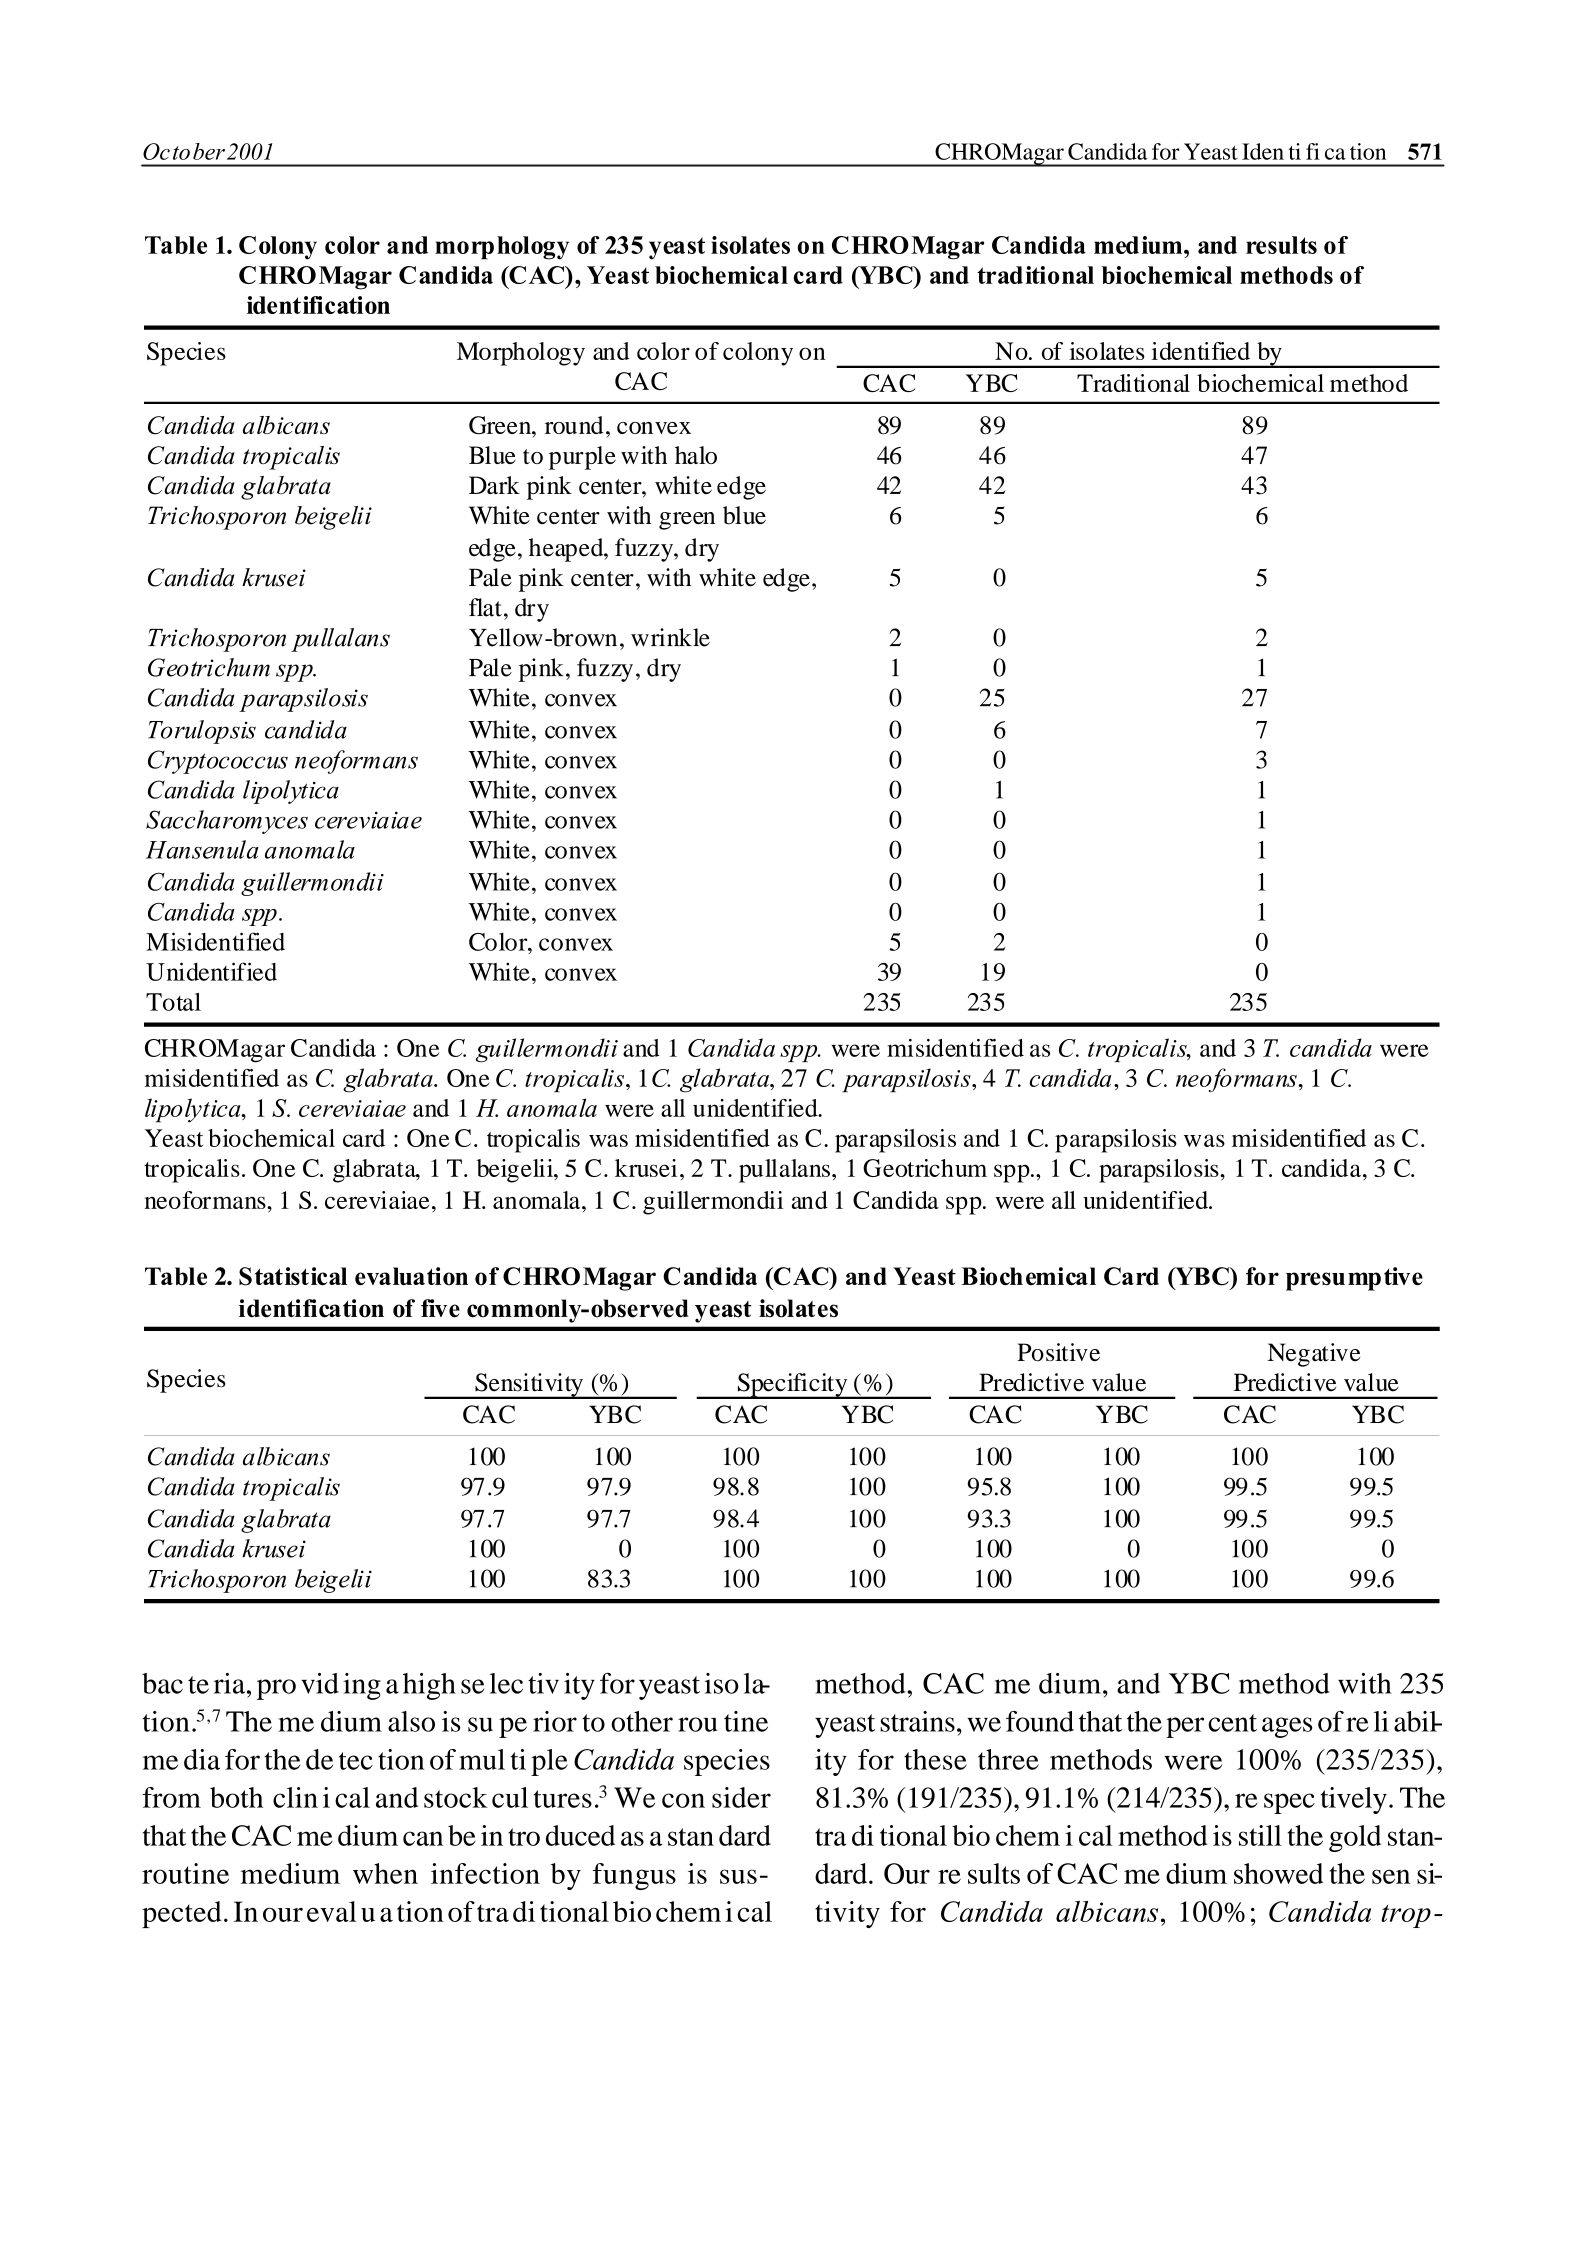 This screenshot has width=1591, height=2248. I want to click on Sensitivity, so click(529, 1386).
